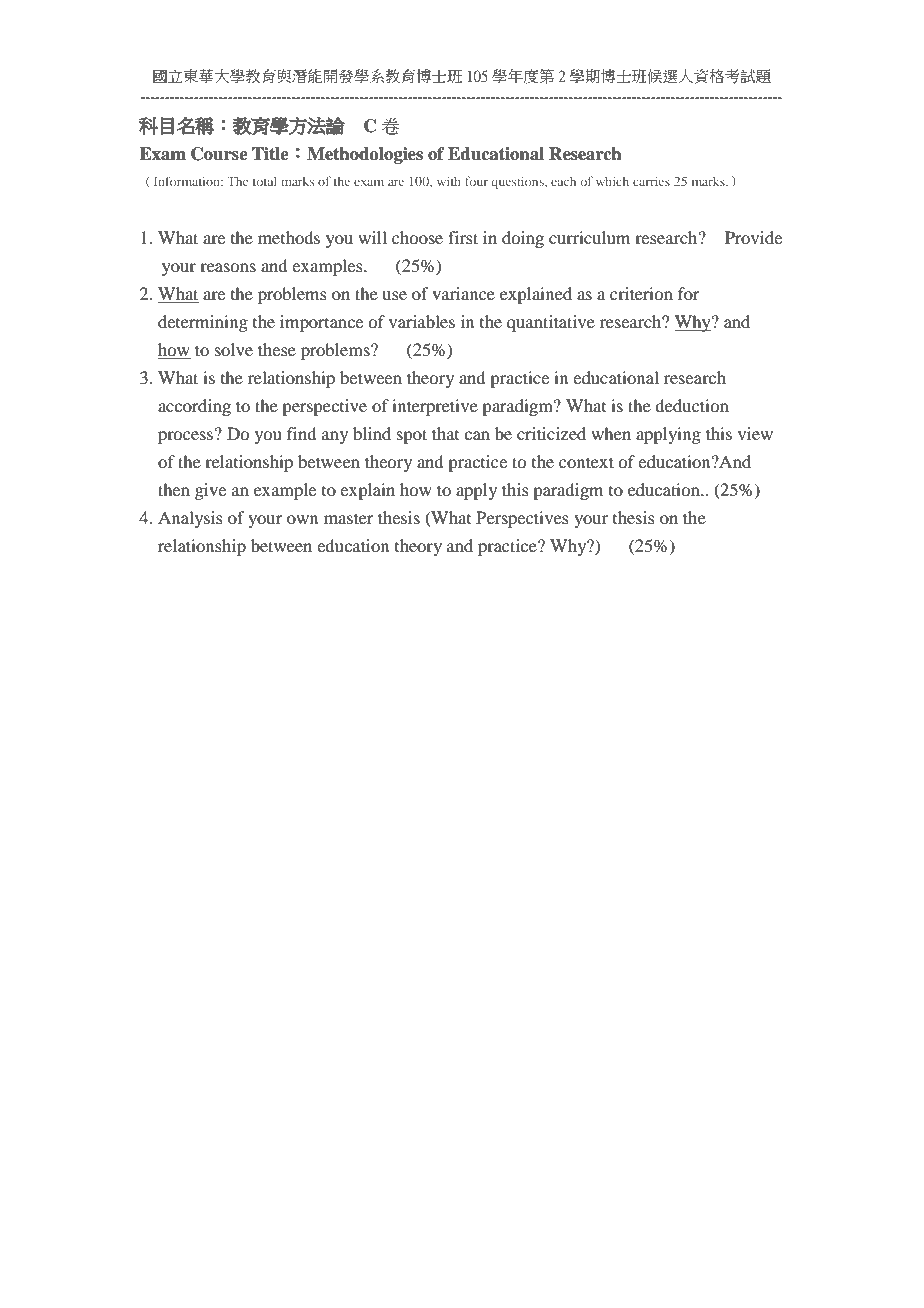 Image resolution: width=924 pixels, height=1308 pixels. What do you see at coordinates (586, 462) in the screenshot?
I see `context` at bounding box center [586, 462].
